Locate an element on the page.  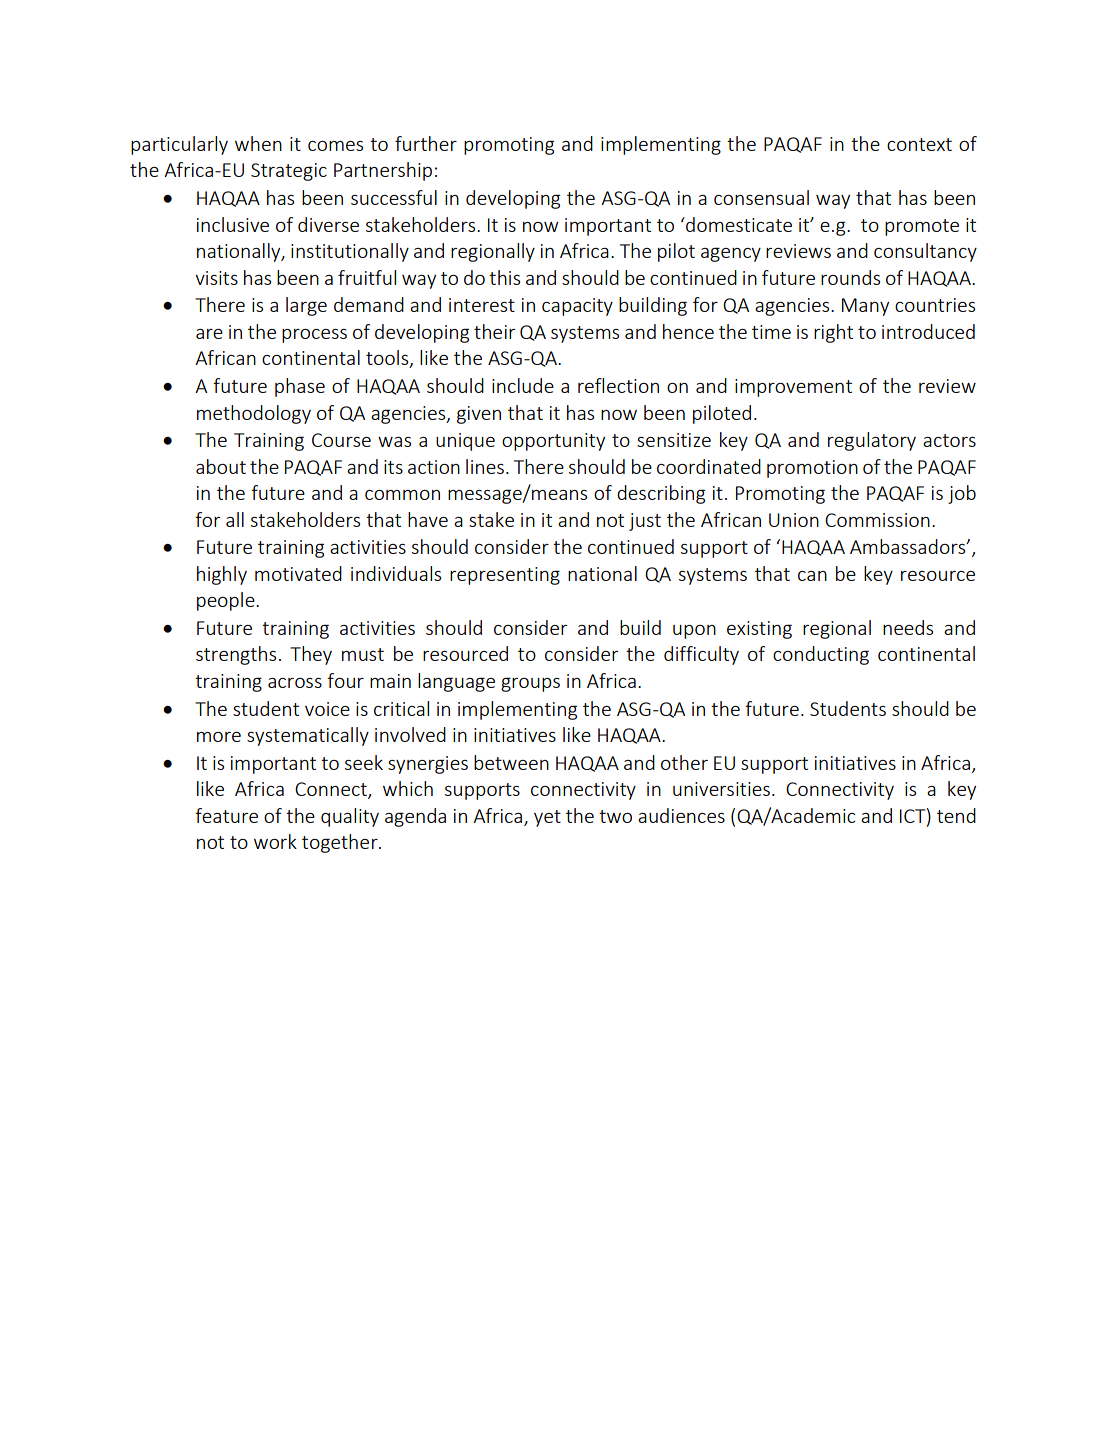
context is located at coordinates (919, 144).
